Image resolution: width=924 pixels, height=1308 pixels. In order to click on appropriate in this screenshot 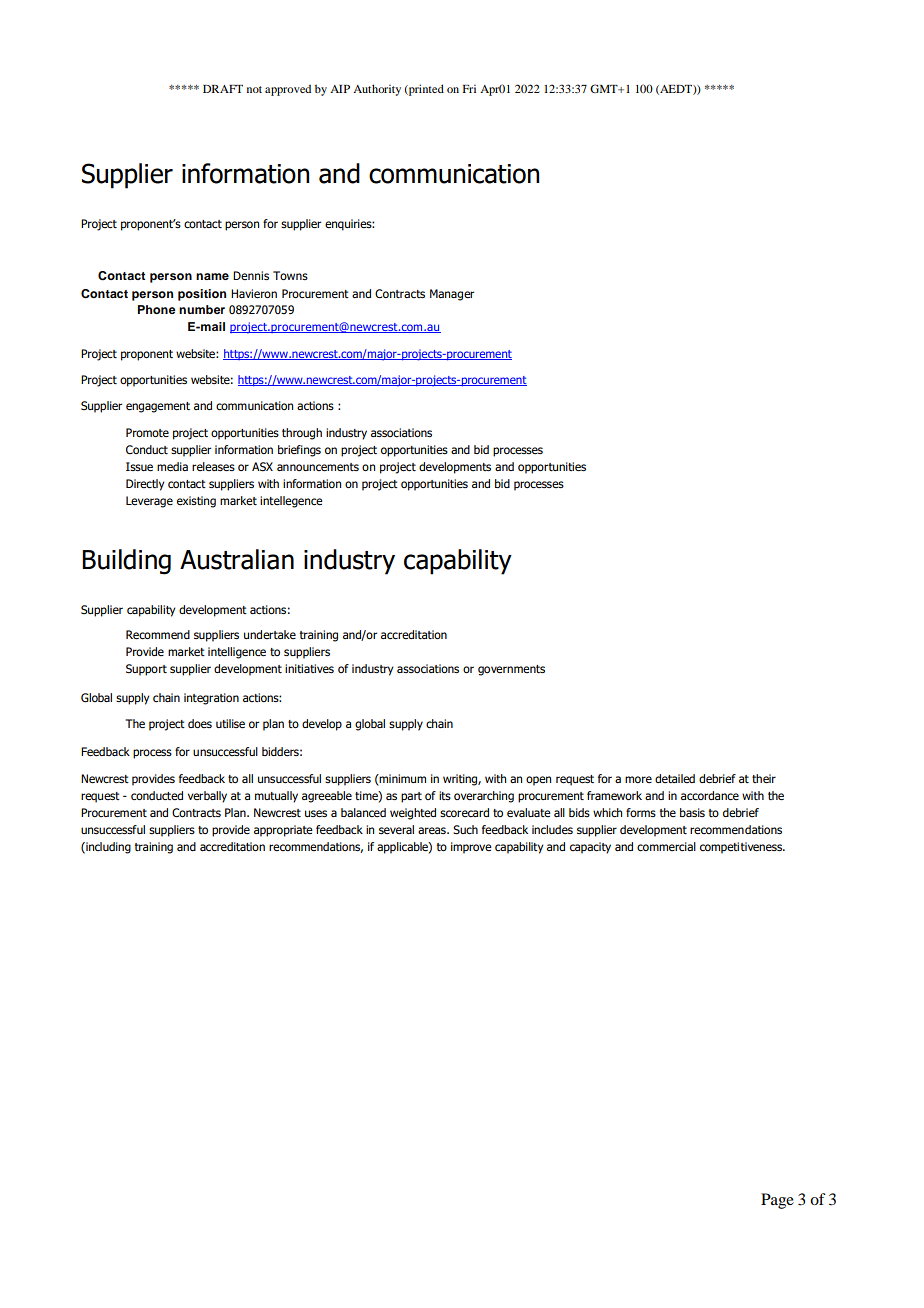, I will do `click(283, 831)`.
